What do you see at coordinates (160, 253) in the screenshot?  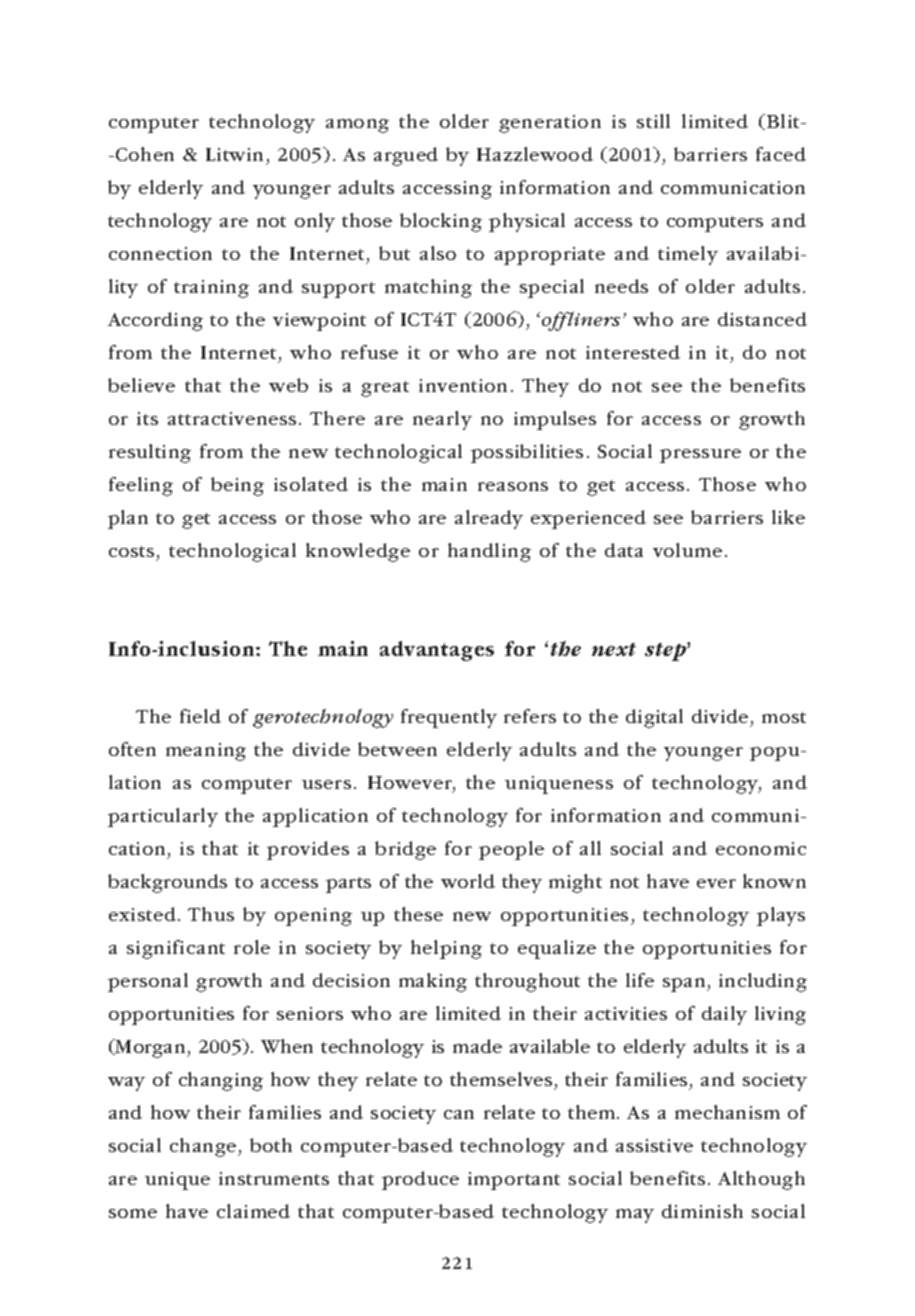 I see `connection` at bounding box center [160, 253].
